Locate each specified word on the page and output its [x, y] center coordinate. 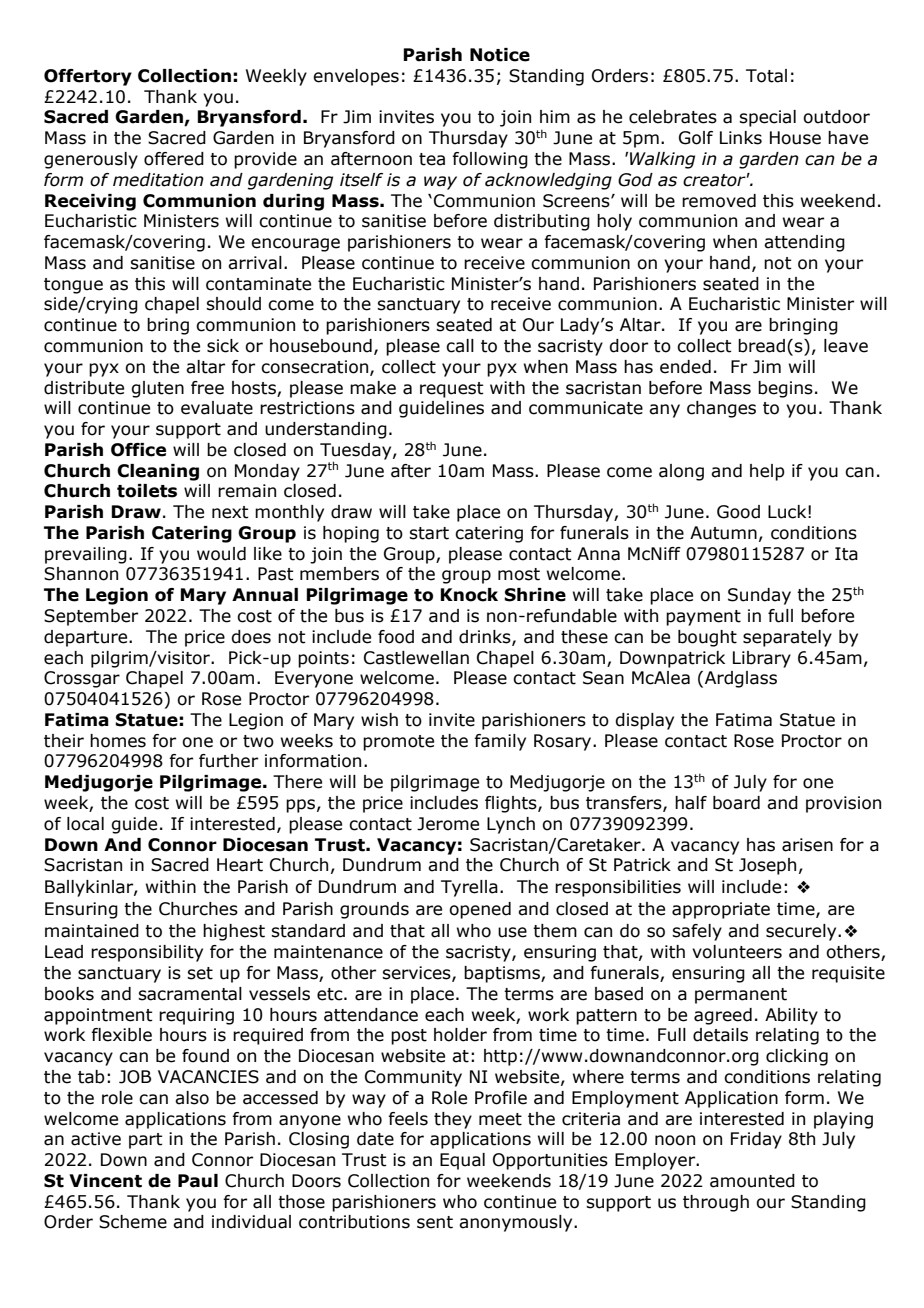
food [396, 637]
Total [766, 76]
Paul [198, 1181]
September [91, 617]
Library [762, 659]
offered [174, 159]
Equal [462, 1161]
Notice [500, 55]
